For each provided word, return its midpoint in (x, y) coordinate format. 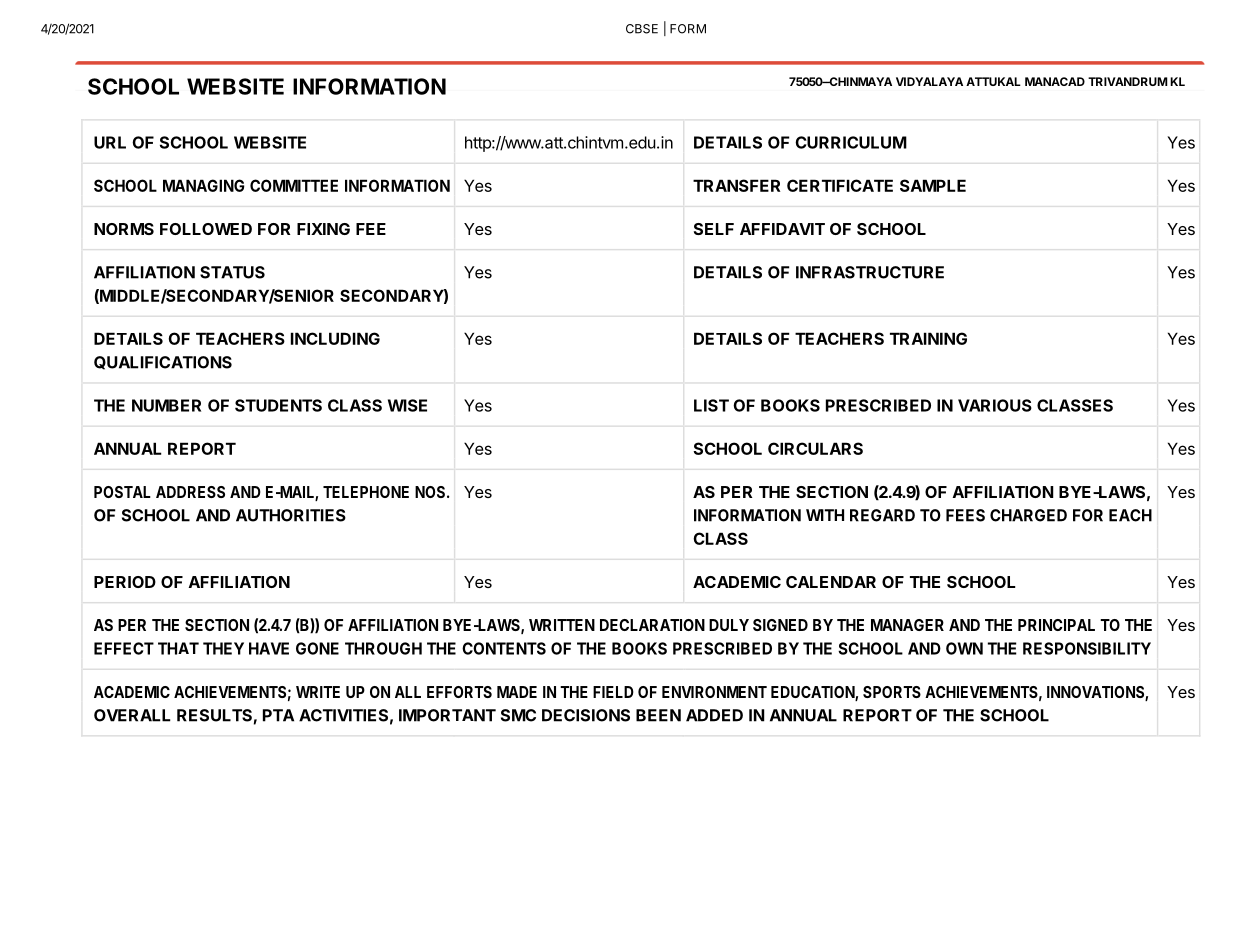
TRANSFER (736, 185)
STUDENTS (278, 405)
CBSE (642, 29)
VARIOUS (995, 405)
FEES (965, 515)
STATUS (232, 272)
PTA (278, 715)
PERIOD (125, 582)
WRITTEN (562, 625)
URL (110, 142)
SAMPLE (933, 185)
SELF (714, 229)
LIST (711, 405)
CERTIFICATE (840, 185)
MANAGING (204, 185)
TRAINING (928, 338)
